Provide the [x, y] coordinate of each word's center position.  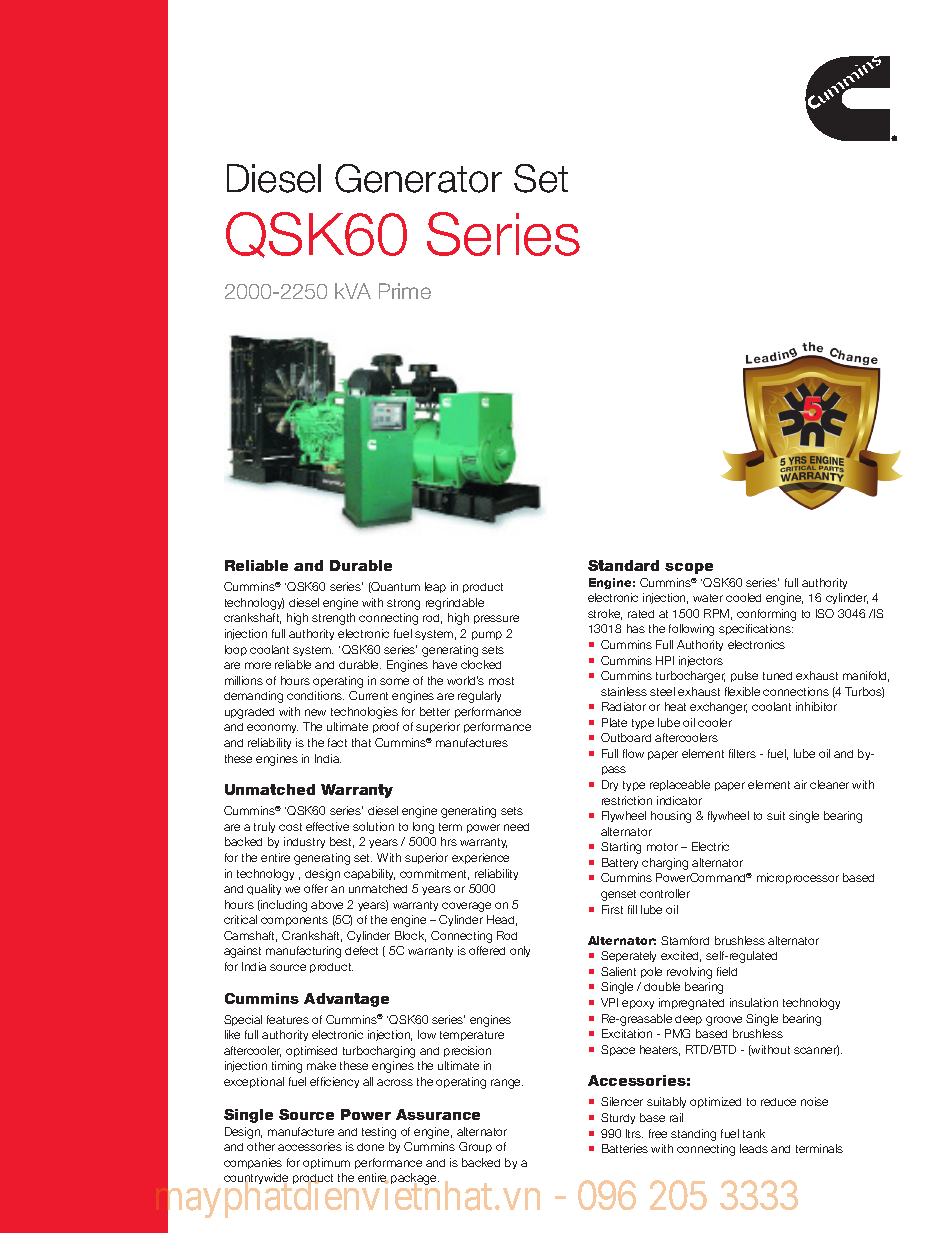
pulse [744, 676]
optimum [326, 1163]
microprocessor [798, 878]
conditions [315, 695]
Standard [623, 565]
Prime [405, 291]
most [501, 681]
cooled [743, 597]
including [283, 906]
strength [333, 619]
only [520, 951]
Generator [418, 178]
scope [689, 568]
